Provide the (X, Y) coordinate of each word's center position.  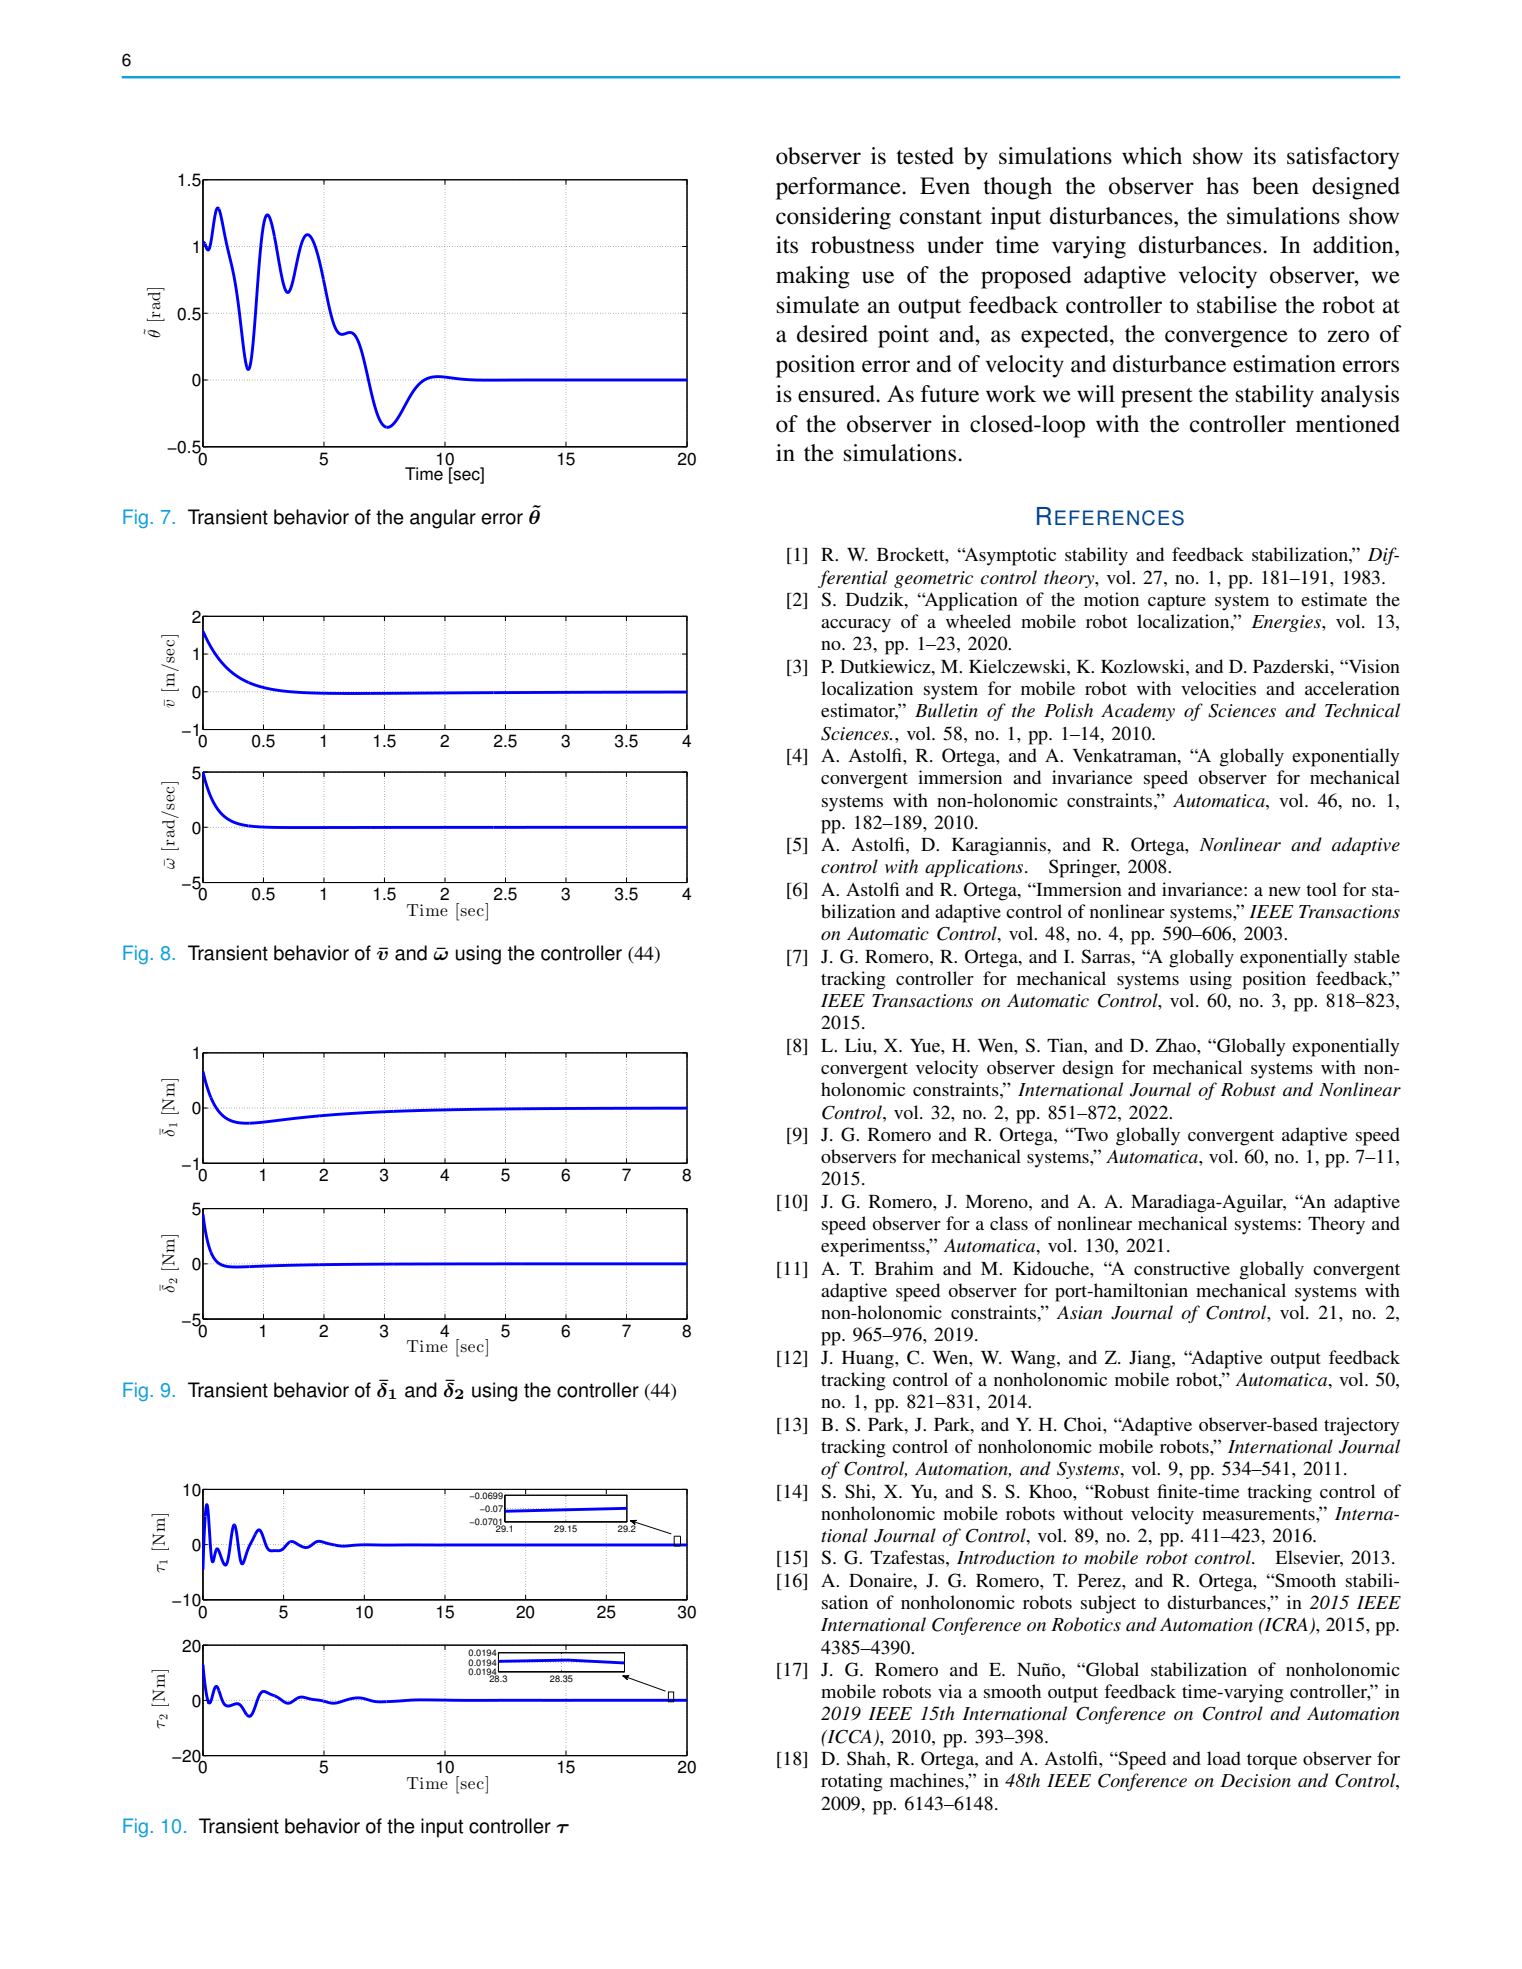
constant (941, 217)
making (813, 277)
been (1275, 186)
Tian (1066, 1045)
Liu (859, 1045)
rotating (851, 1782)
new (1285, 891)
